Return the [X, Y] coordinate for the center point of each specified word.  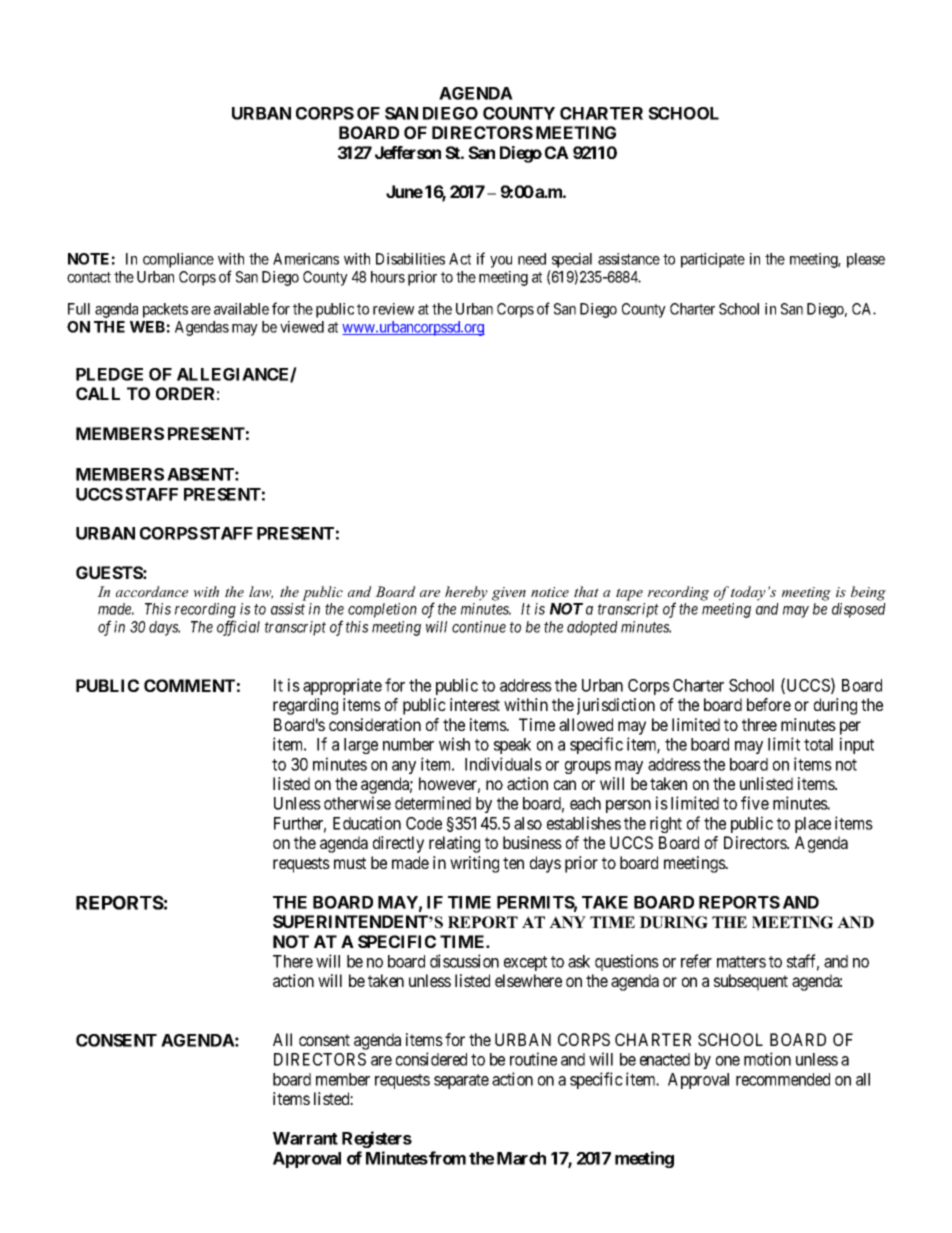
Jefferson [408, 152]
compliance [178, 260]
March [521, 1158]
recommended [783, 1079]
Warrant [305, 1138]
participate [713, 260]
